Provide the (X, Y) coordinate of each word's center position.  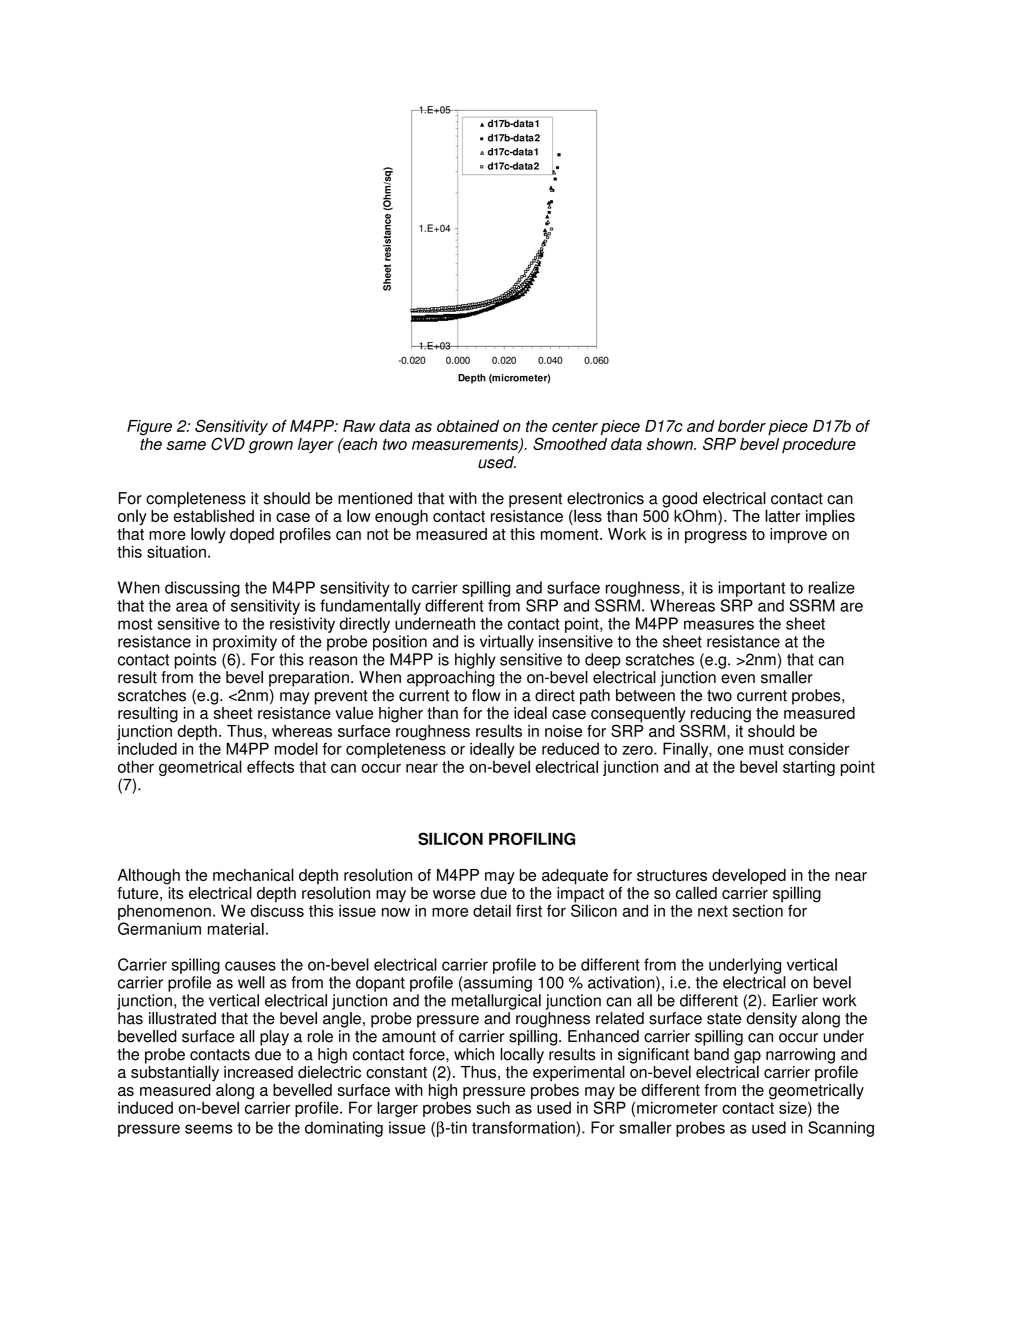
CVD (228, 443)
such (493, 1107)
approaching (450, 679)
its (175, 891)
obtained (468, 426)
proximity (245, 643)
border (742, 426)
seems (208, 1129)
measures (719, 625)
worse (454, 894)
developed (749, 876)
